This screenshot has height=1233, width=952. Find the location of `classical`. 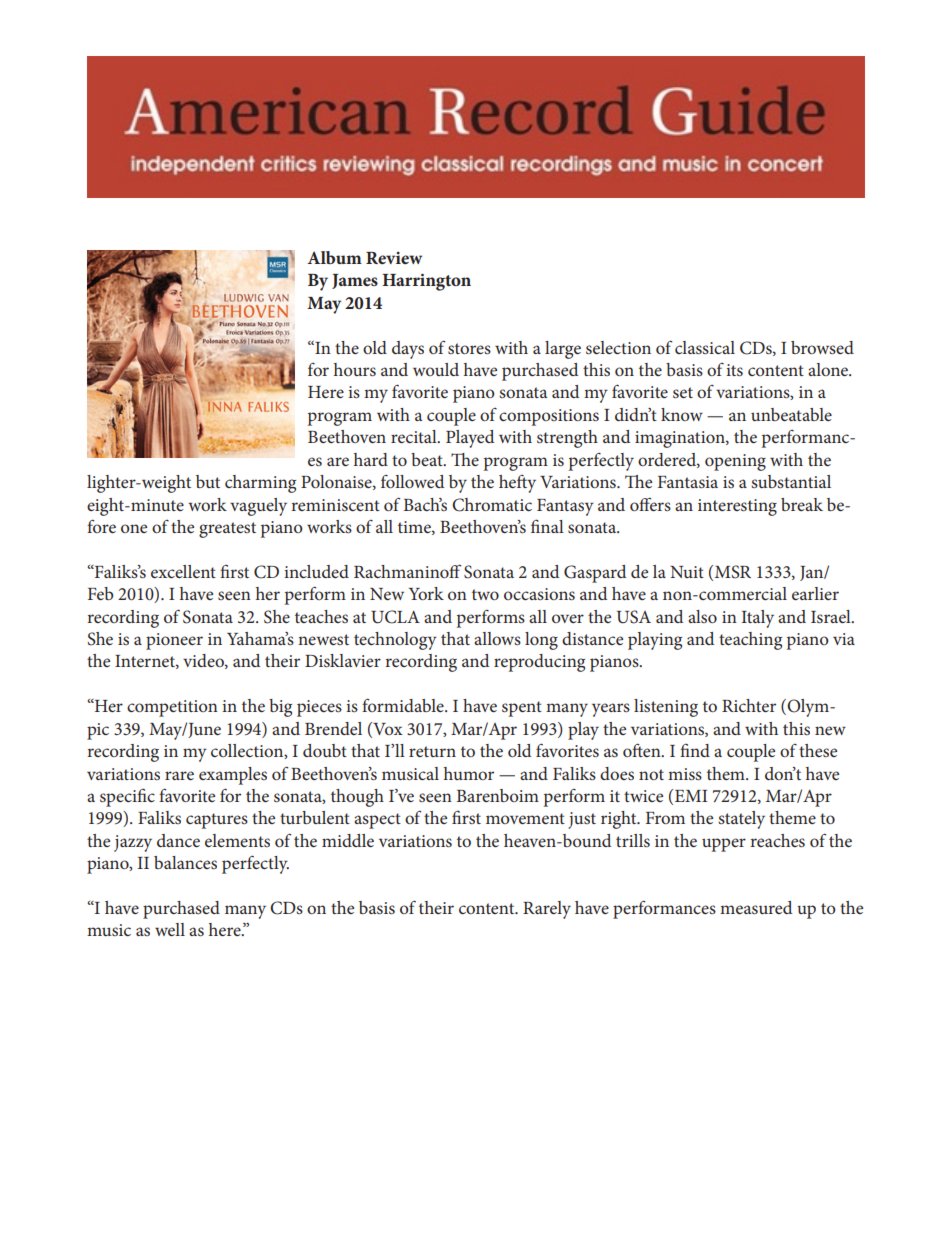

classical is located at coordinates (705, 347).
